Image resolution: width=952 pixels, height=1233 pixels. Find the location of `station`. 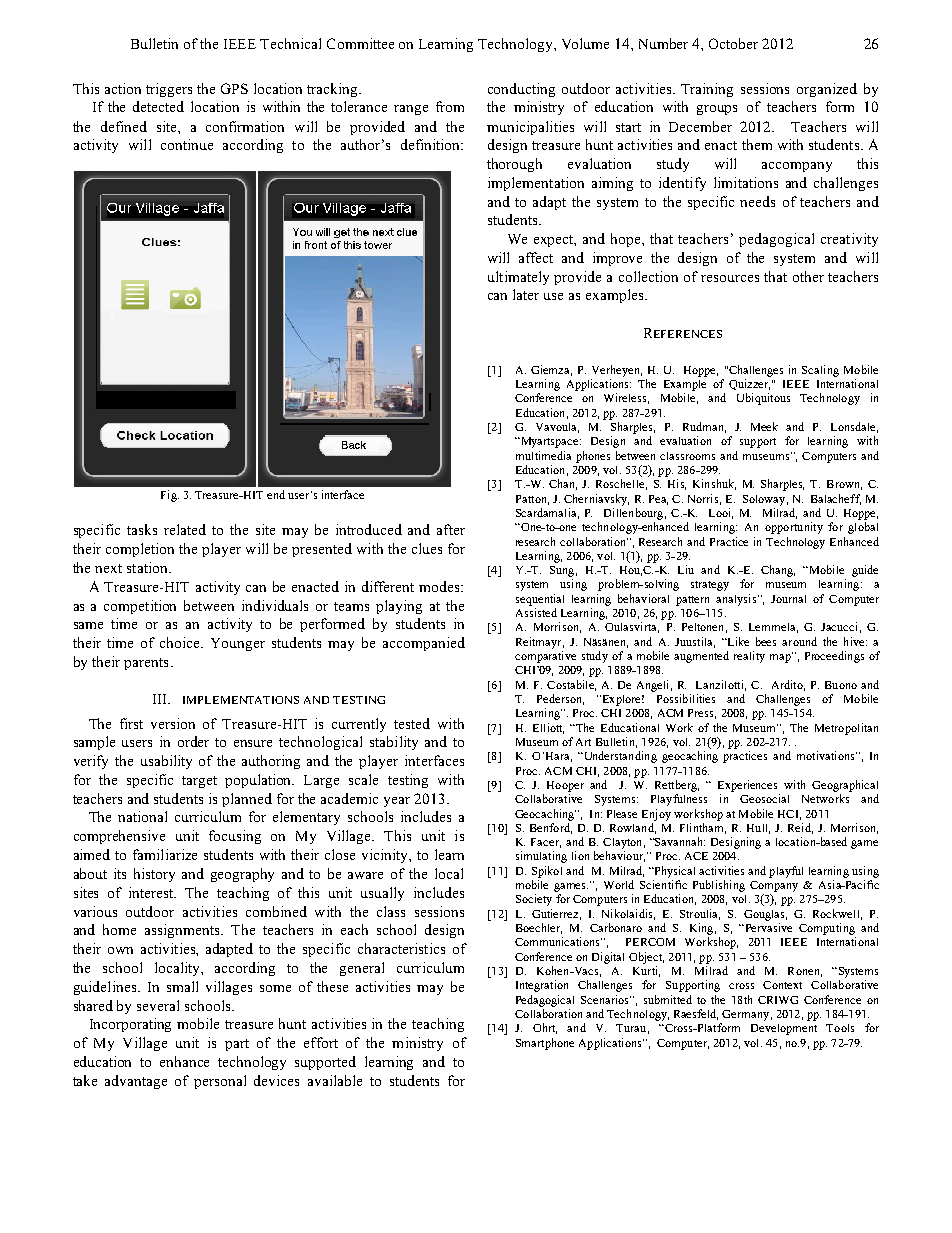

station is located at coordinates (148, 567).
